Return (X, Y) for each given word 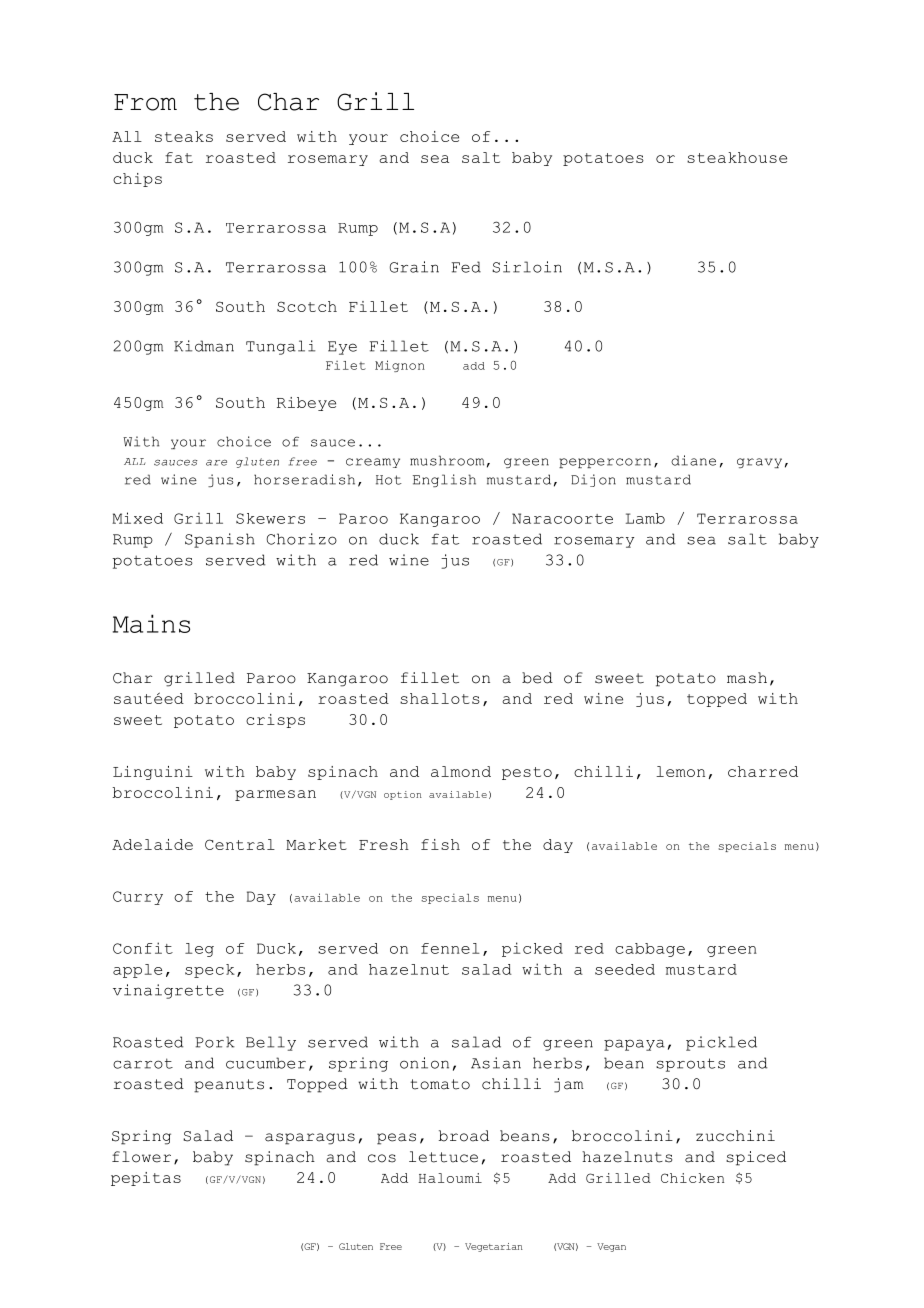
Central (240, 844)
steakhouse (737, 157)
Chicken (692, 1178)
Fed (466, 267)
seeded (625, 969)
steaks (184, 136)
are (216, 463)
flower (141, 1157)
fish (440, 844)
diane (693, 460)
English (444, 480)
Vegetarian (494, 1247)
